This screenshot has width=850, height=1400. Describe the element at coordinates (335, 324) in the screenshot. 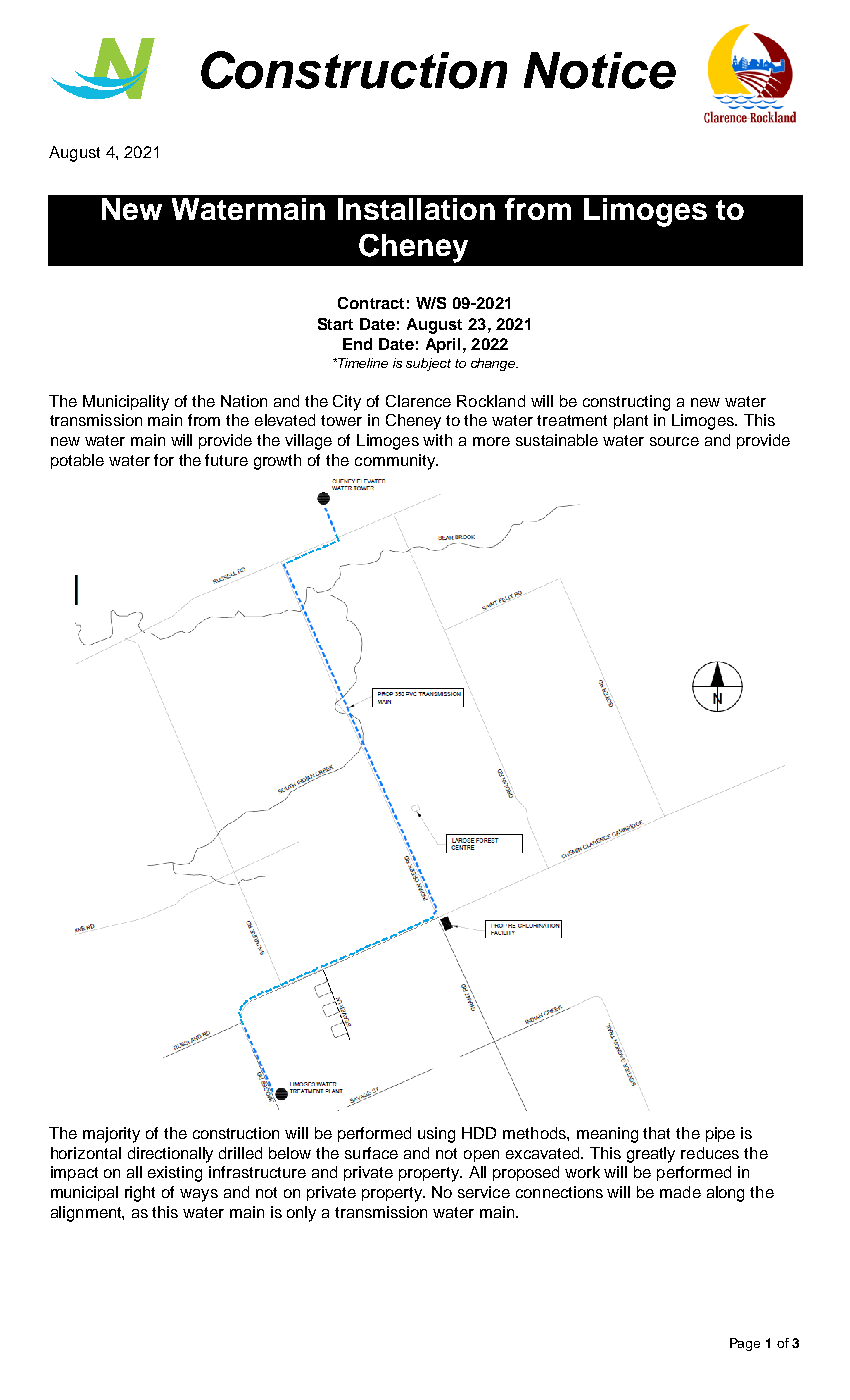

I see `Start` at that location.
